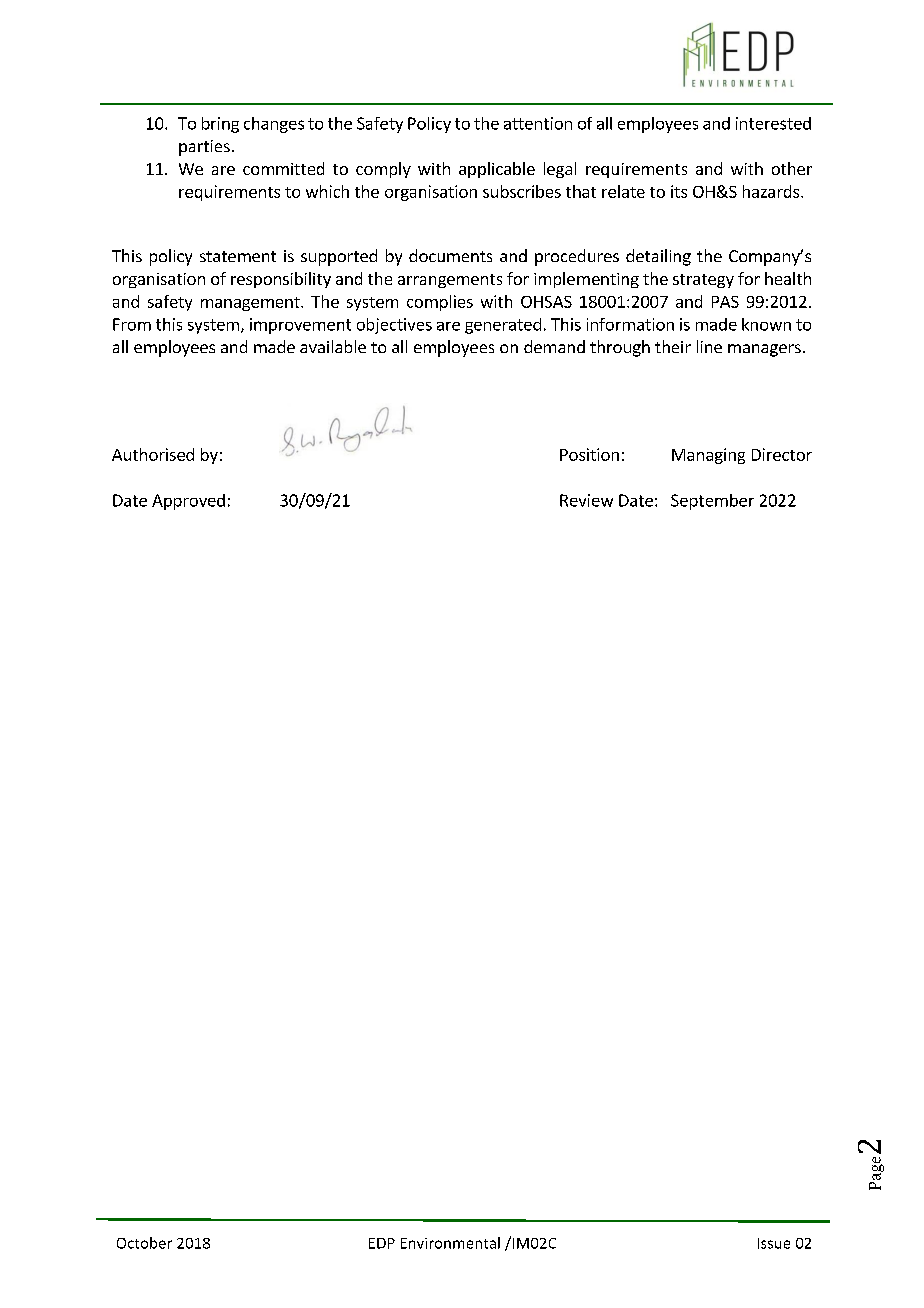 This document has height=1308, width=924. I want to click on Issue, so click(774, 1243).
